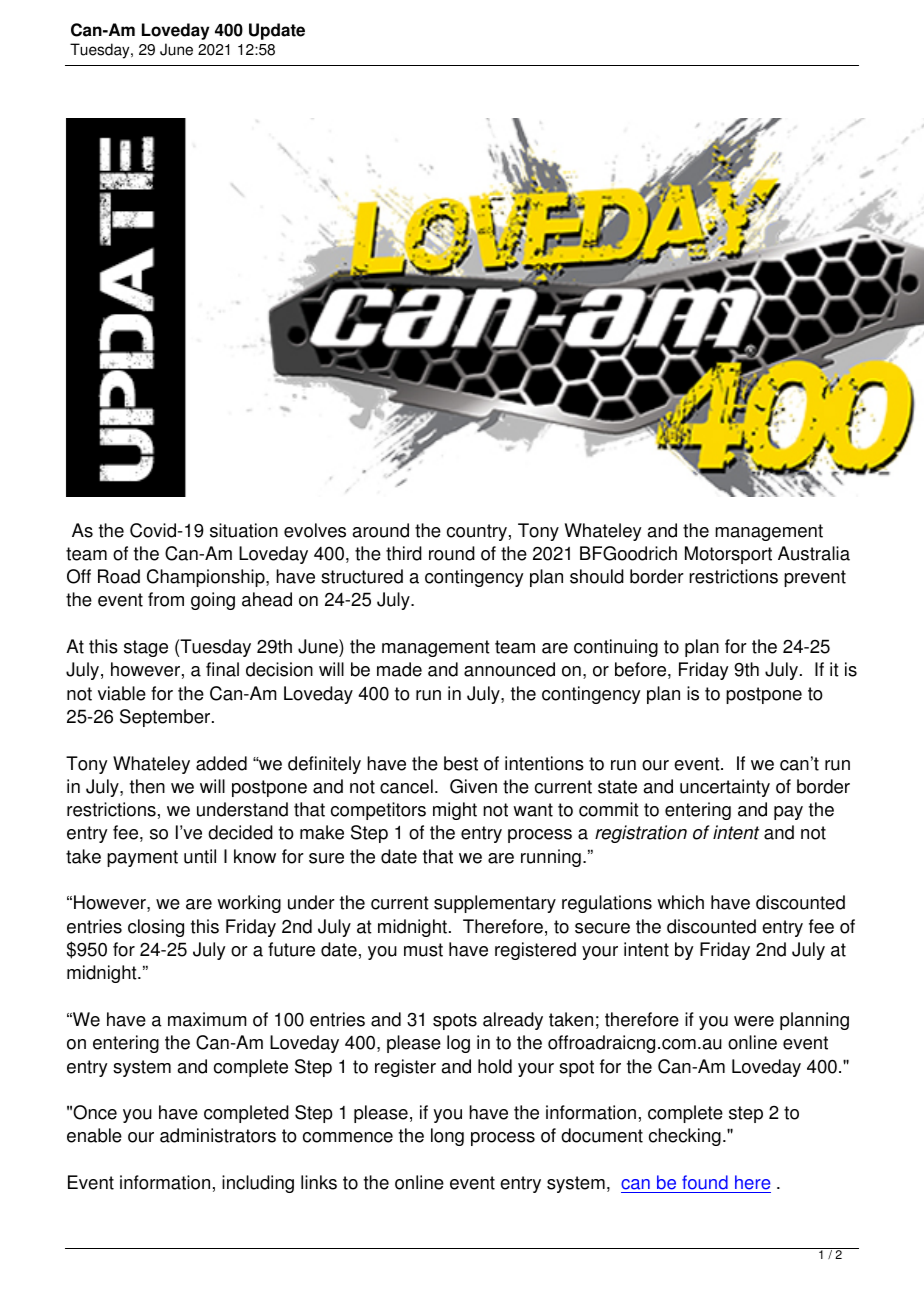 The image size is (924, 1308). I want to click on running, so click(551, 858).
